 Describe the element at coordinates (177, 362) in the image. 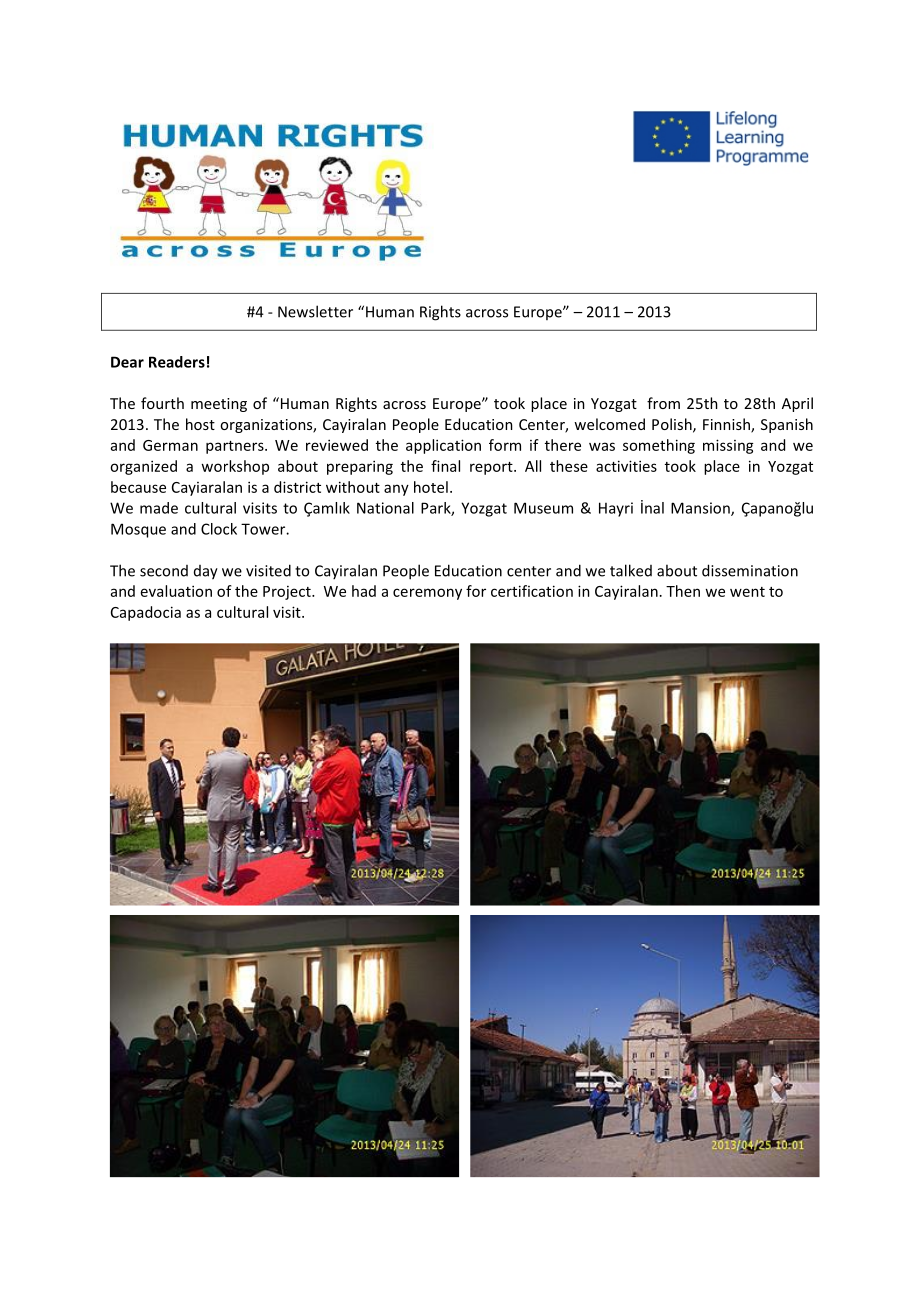

I see `Readers` at that location.
